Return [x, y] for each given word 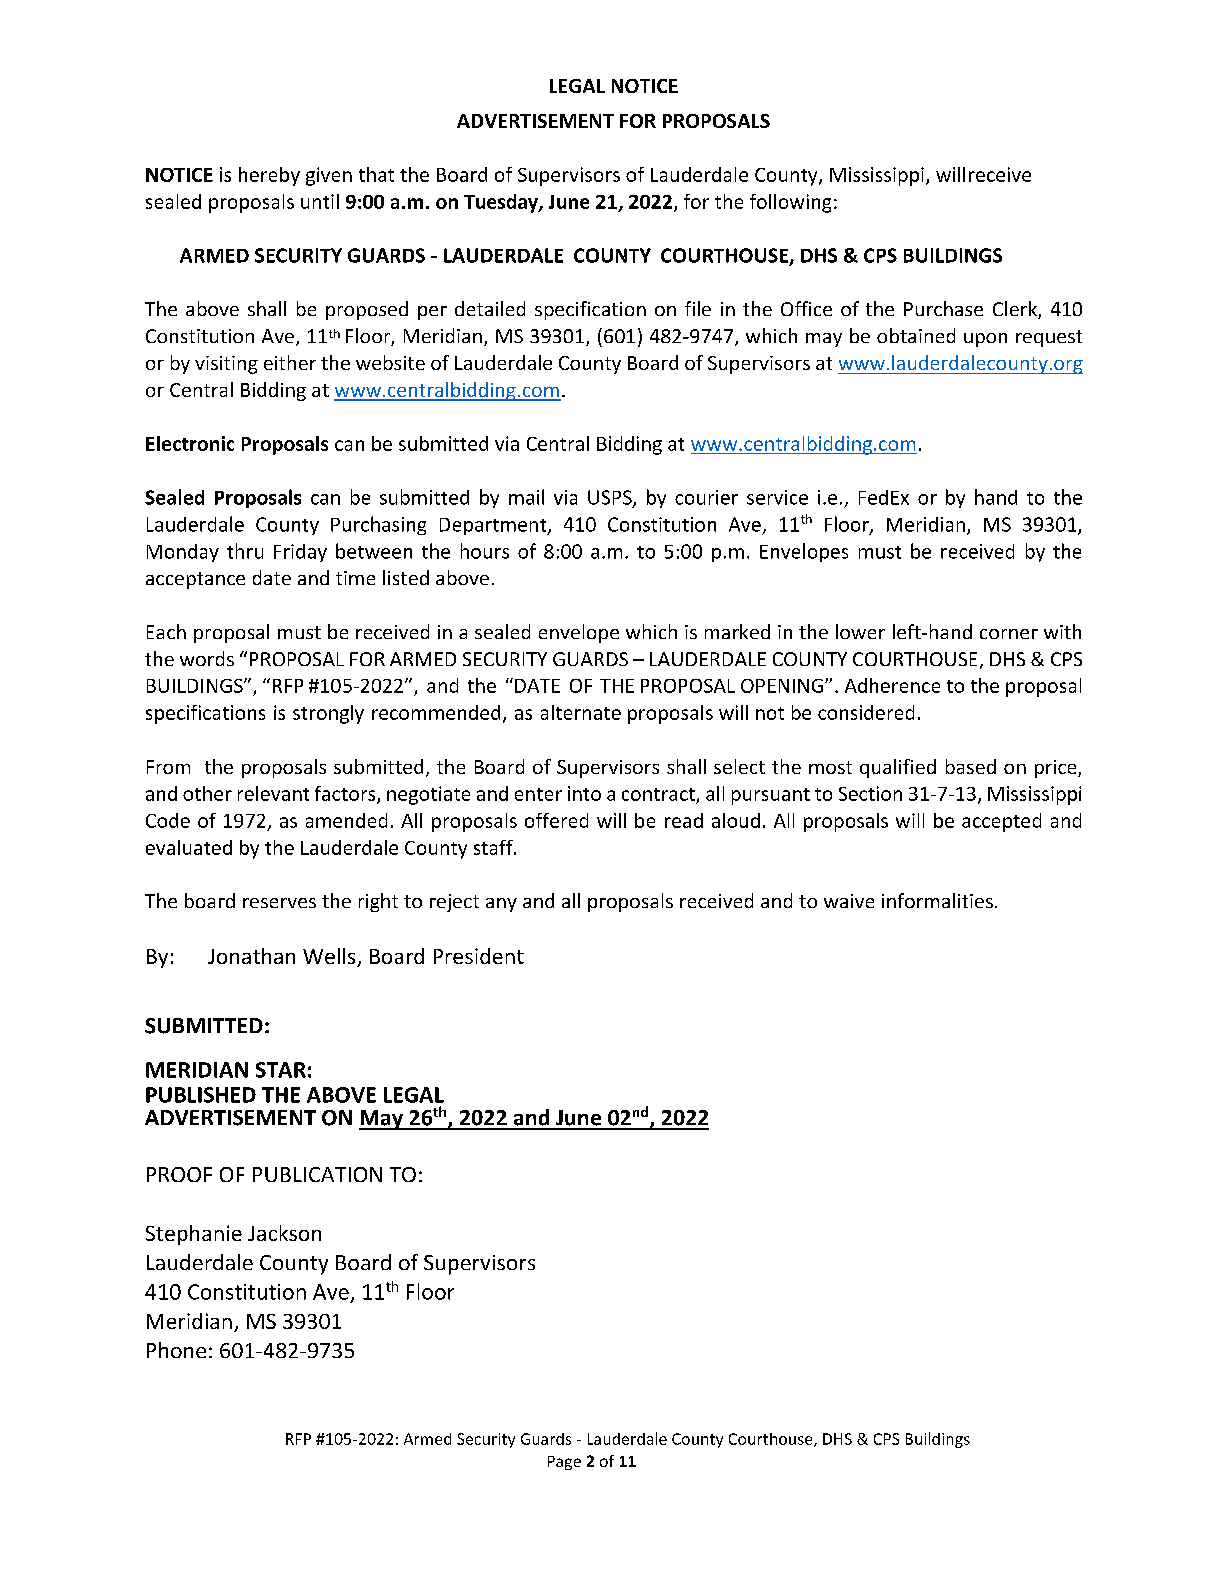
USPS [611, 498]
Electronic [190, 443]
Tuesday [502, 203]
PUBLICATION [317, 1174]
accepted [1001, 822]
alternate [581, 712]
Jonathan [251, 956]
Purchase [943, 308]
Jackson [284, 1233]
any [501, 905]
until [320, 201]
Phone [176, 1350]
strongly [328, 714]
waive [849, 901]
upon [985, 340]
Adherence [892, 685]
